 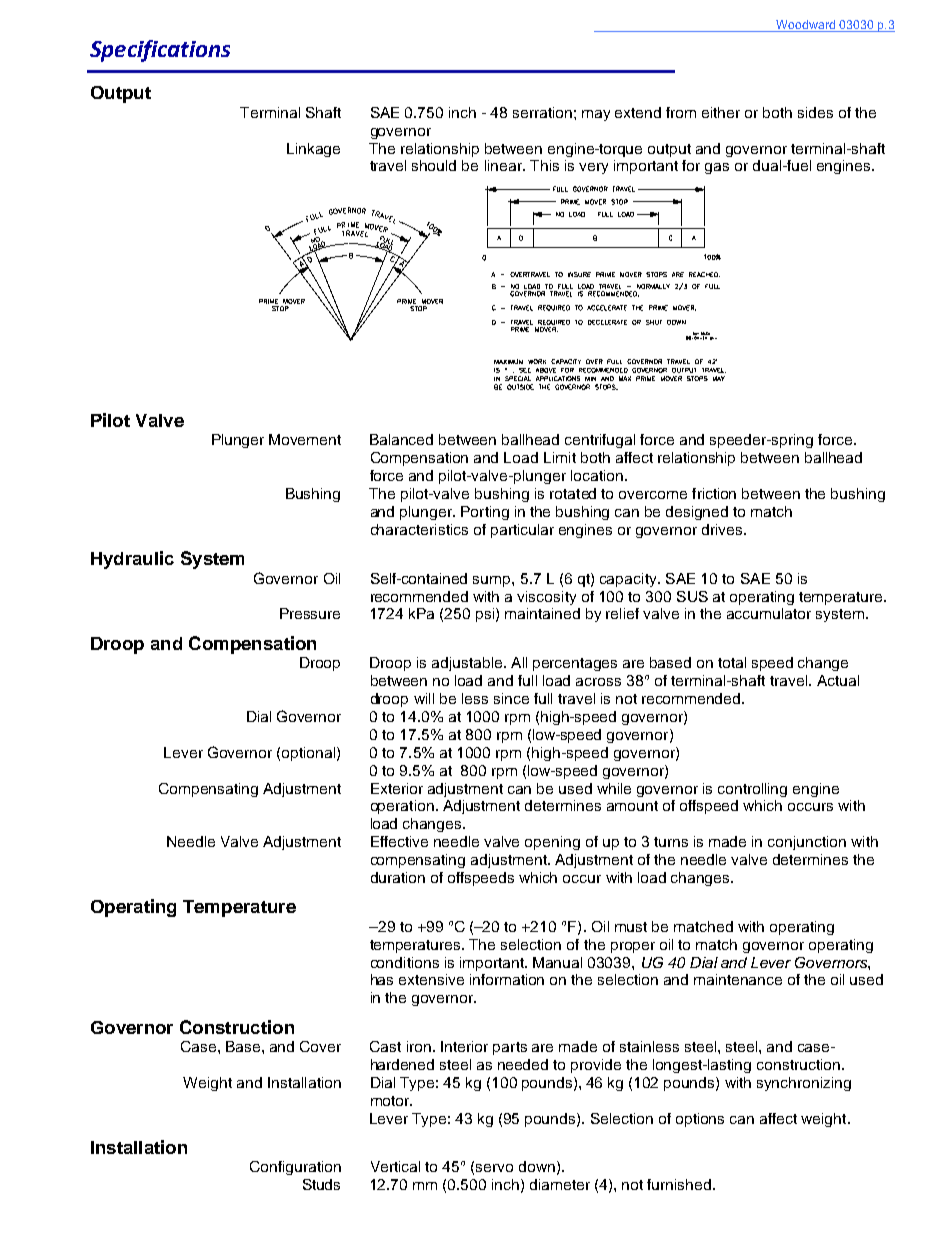 I want to click on options, so click(x=700, y=1120).
